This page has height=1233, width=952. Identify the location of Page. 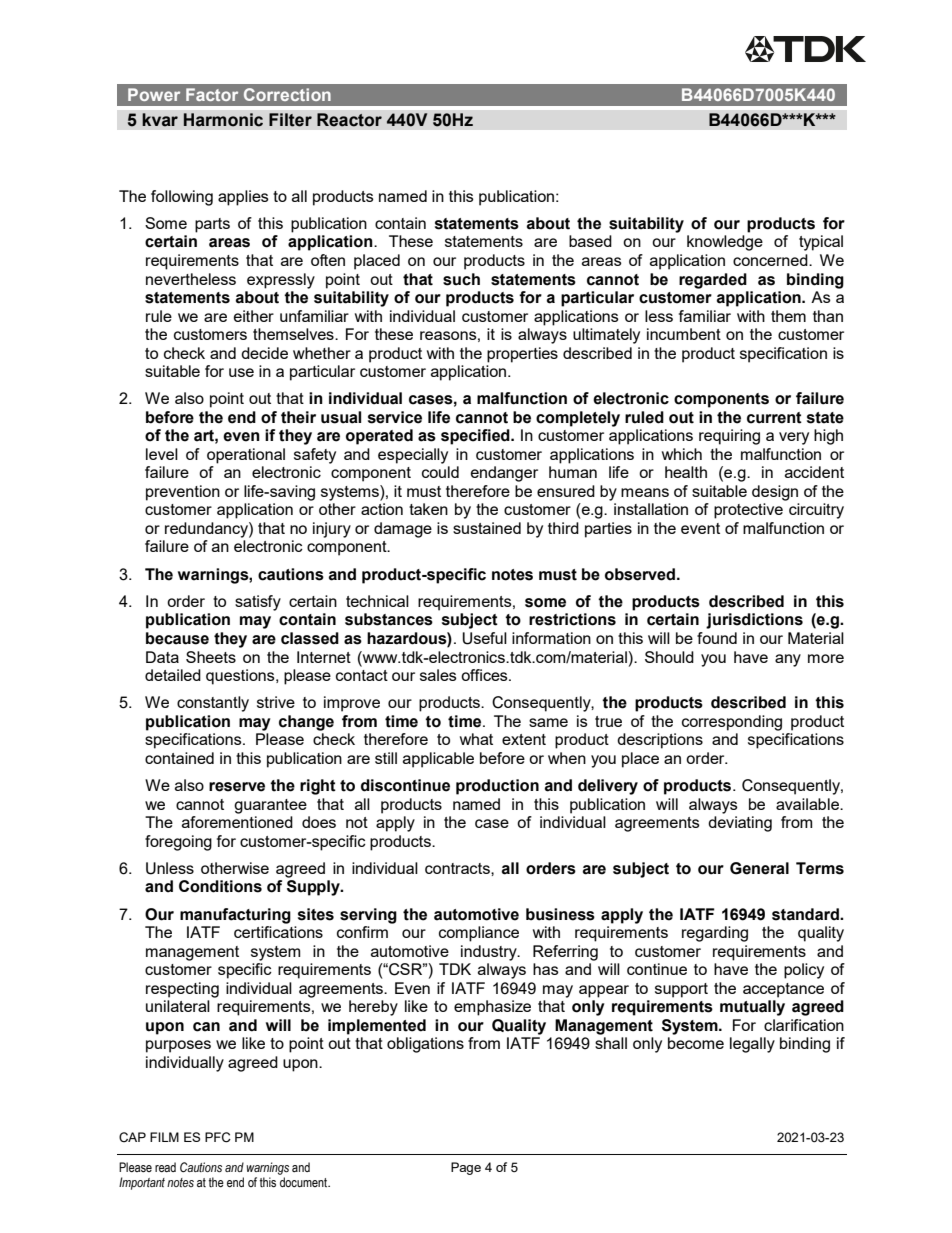
(466, 1168).
